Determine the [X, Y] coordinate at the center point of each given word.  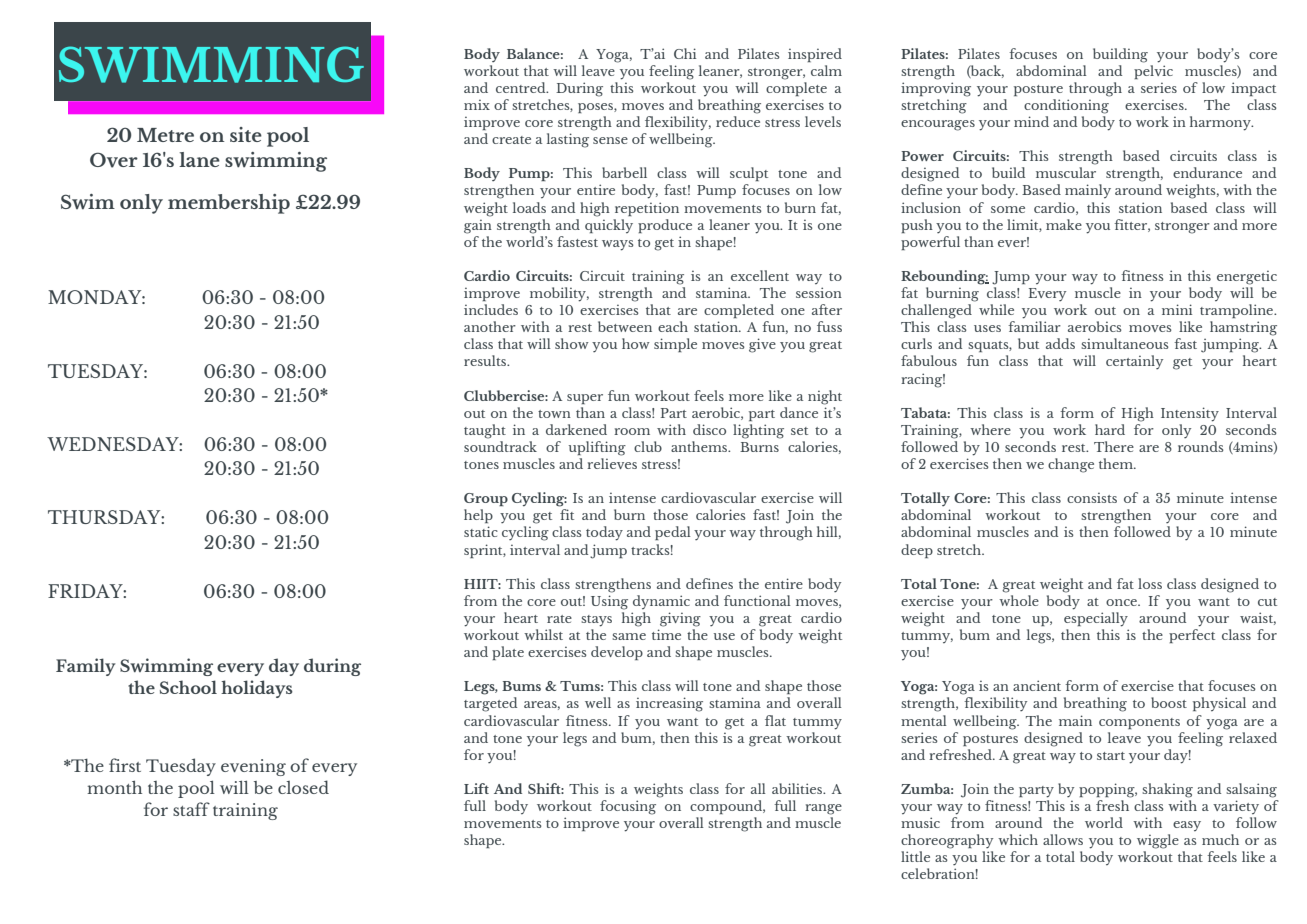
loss [1150, 583]
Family [86, 667]
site [246, 134]
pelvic [1153, 70]
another [490, 326]
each [673, 326]
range [823, 809]
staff [191, 809]
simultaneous [1125, 343]
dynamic [661, 602]
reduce [738, 121]
